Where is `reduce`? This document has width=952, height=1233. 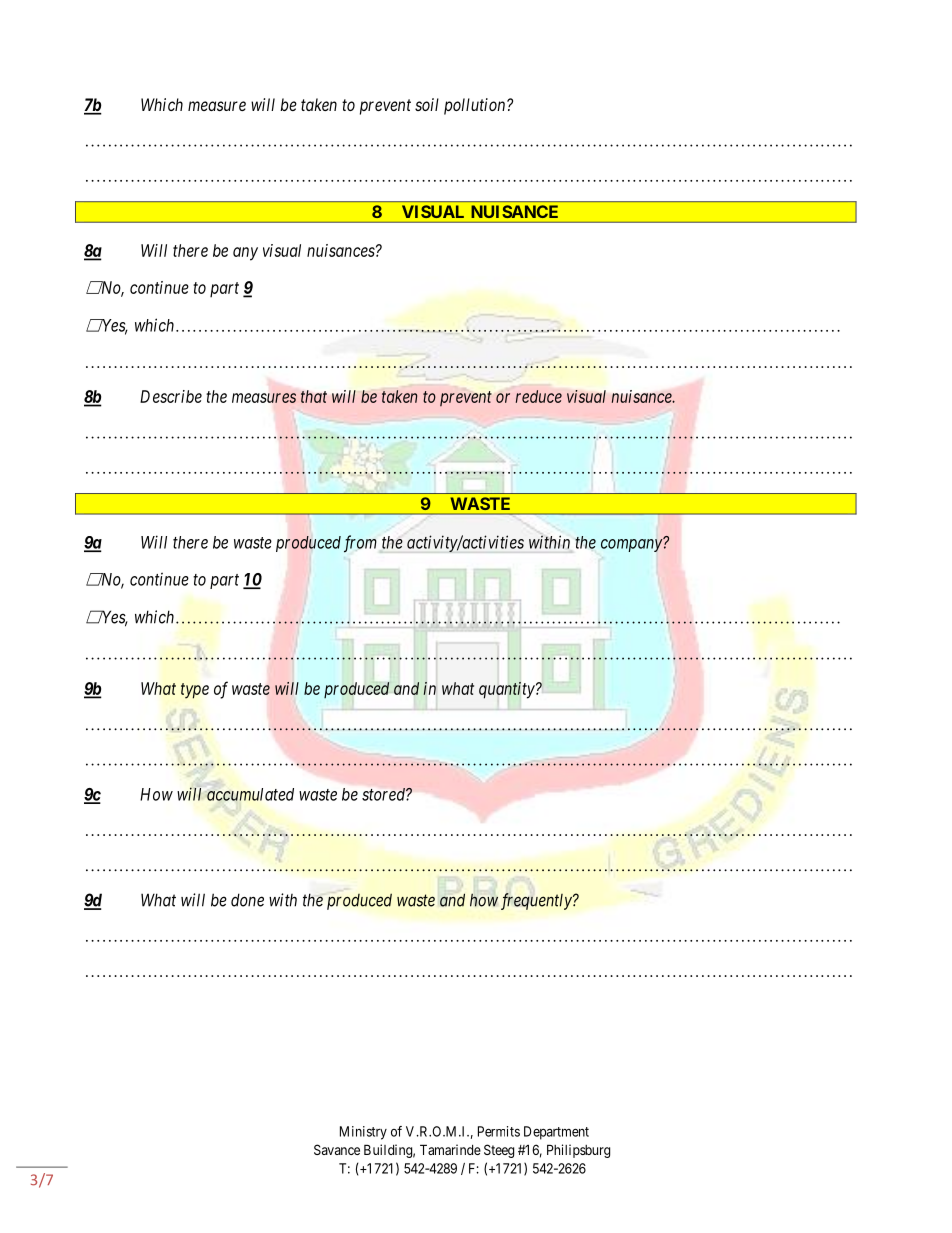
reduce is located at coordinates (539, 396).
